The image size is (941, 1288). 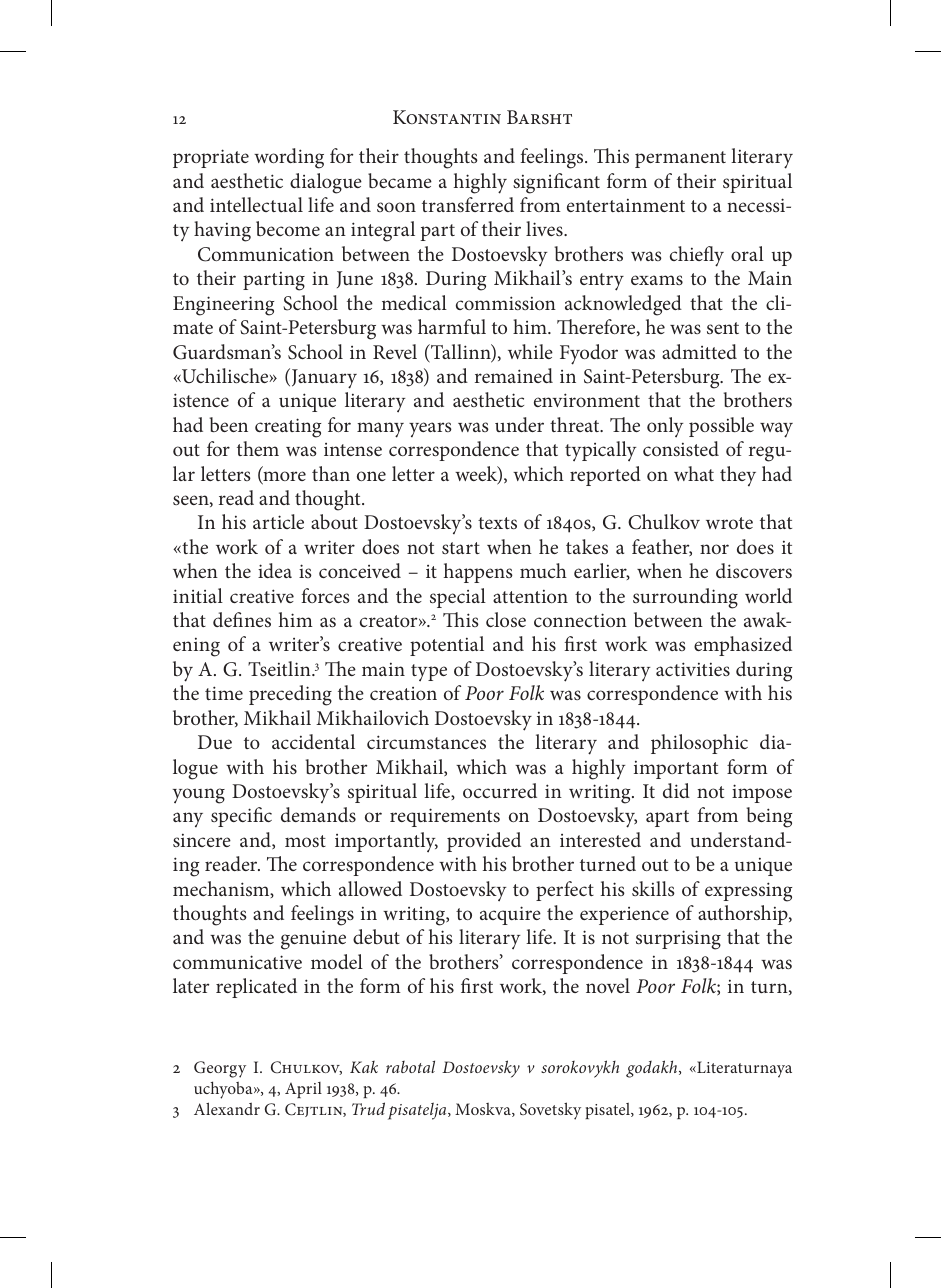 What do you see at coordinates (220, 1069) in the page?
I see `Georgy` at bounding box center [220, 1069].
